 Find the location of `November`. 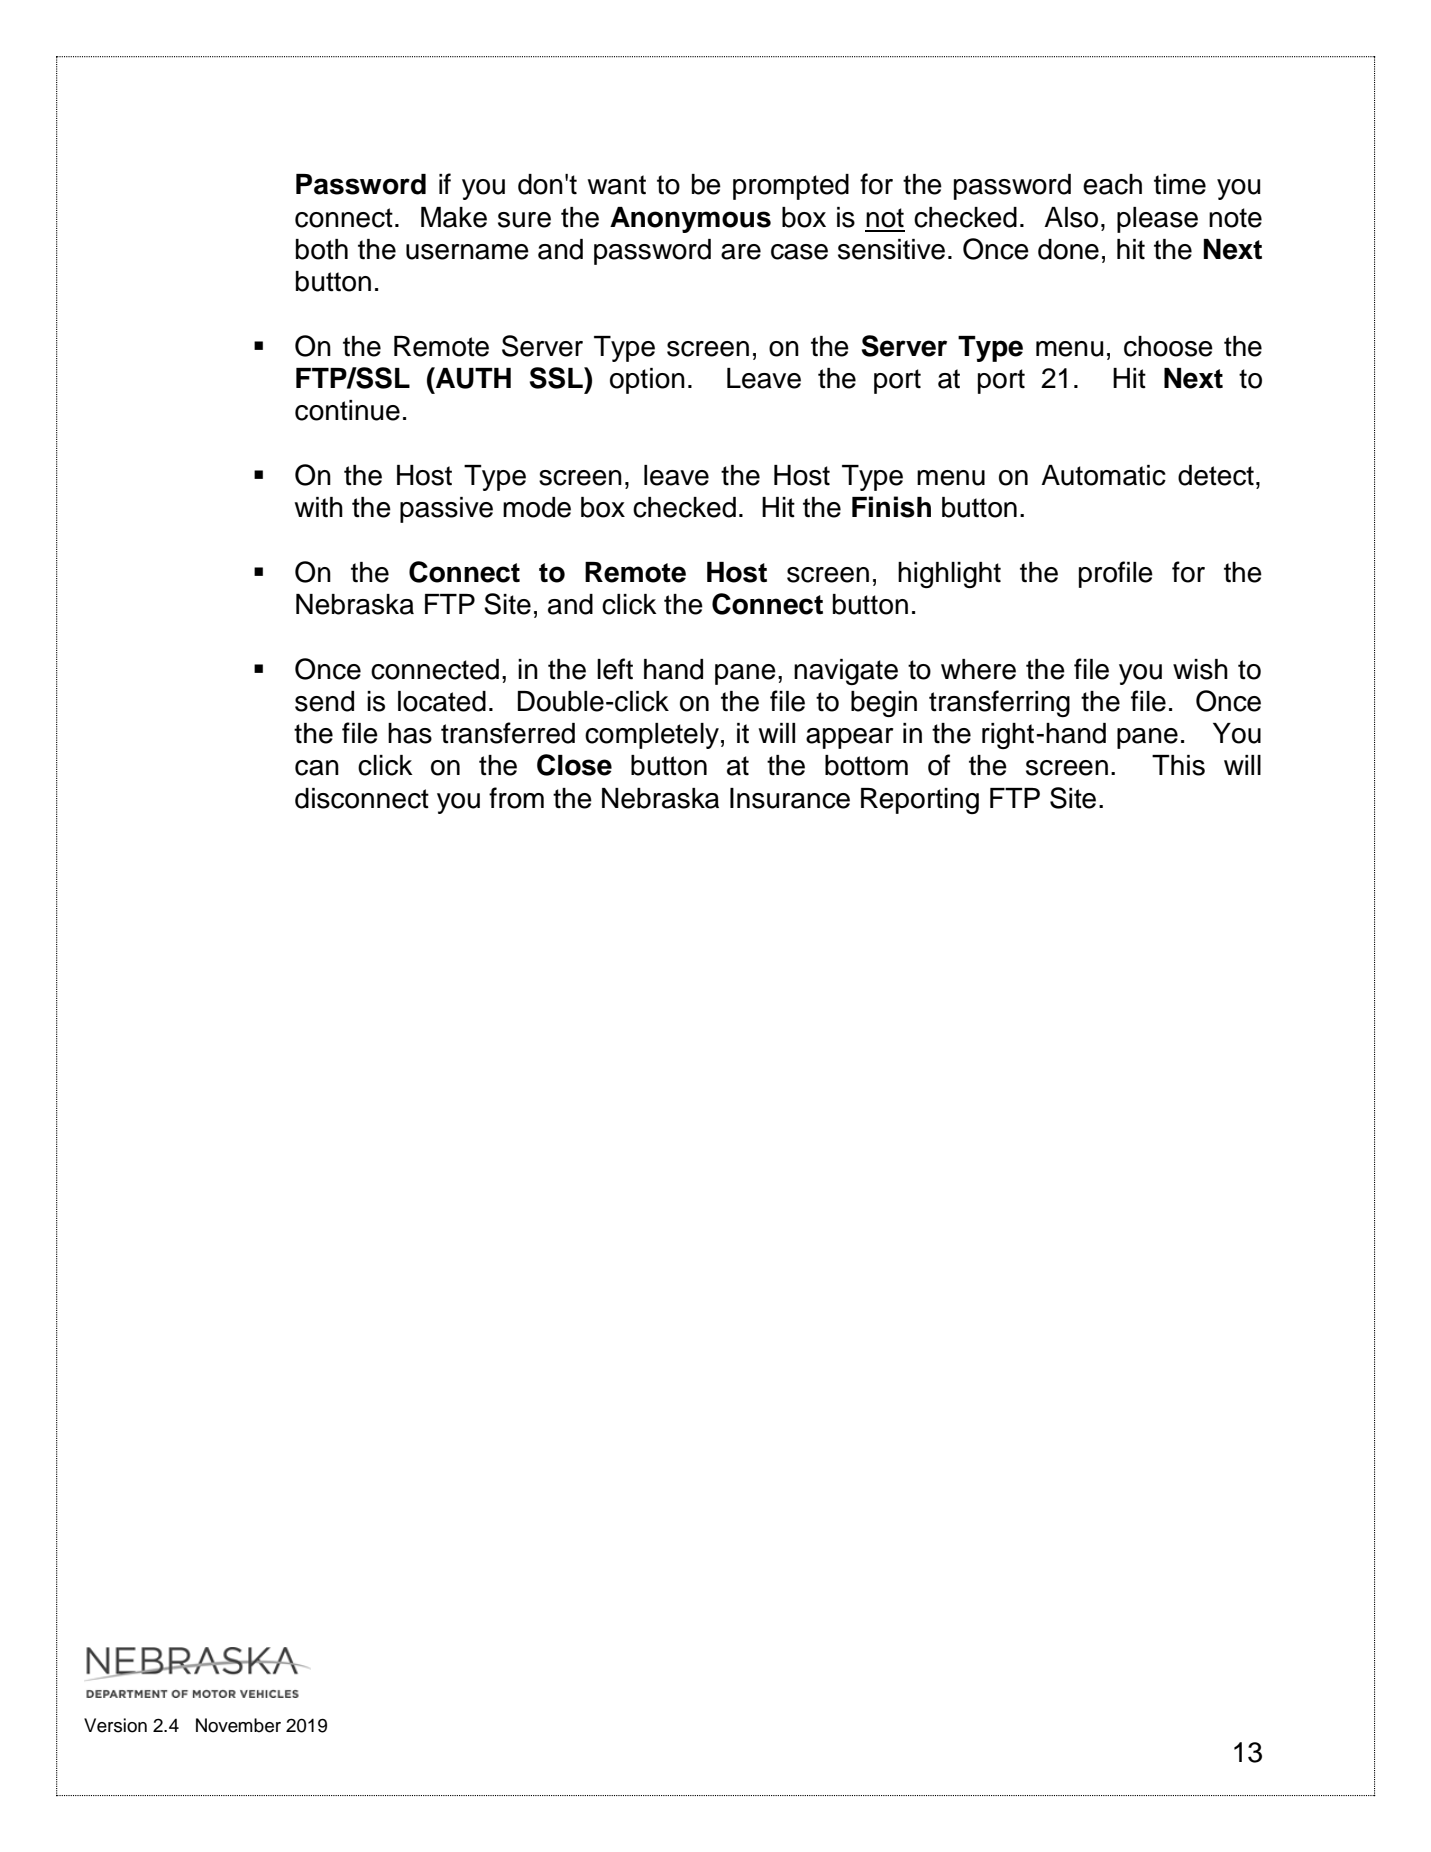

November is located at coordinates (238, 1725).
